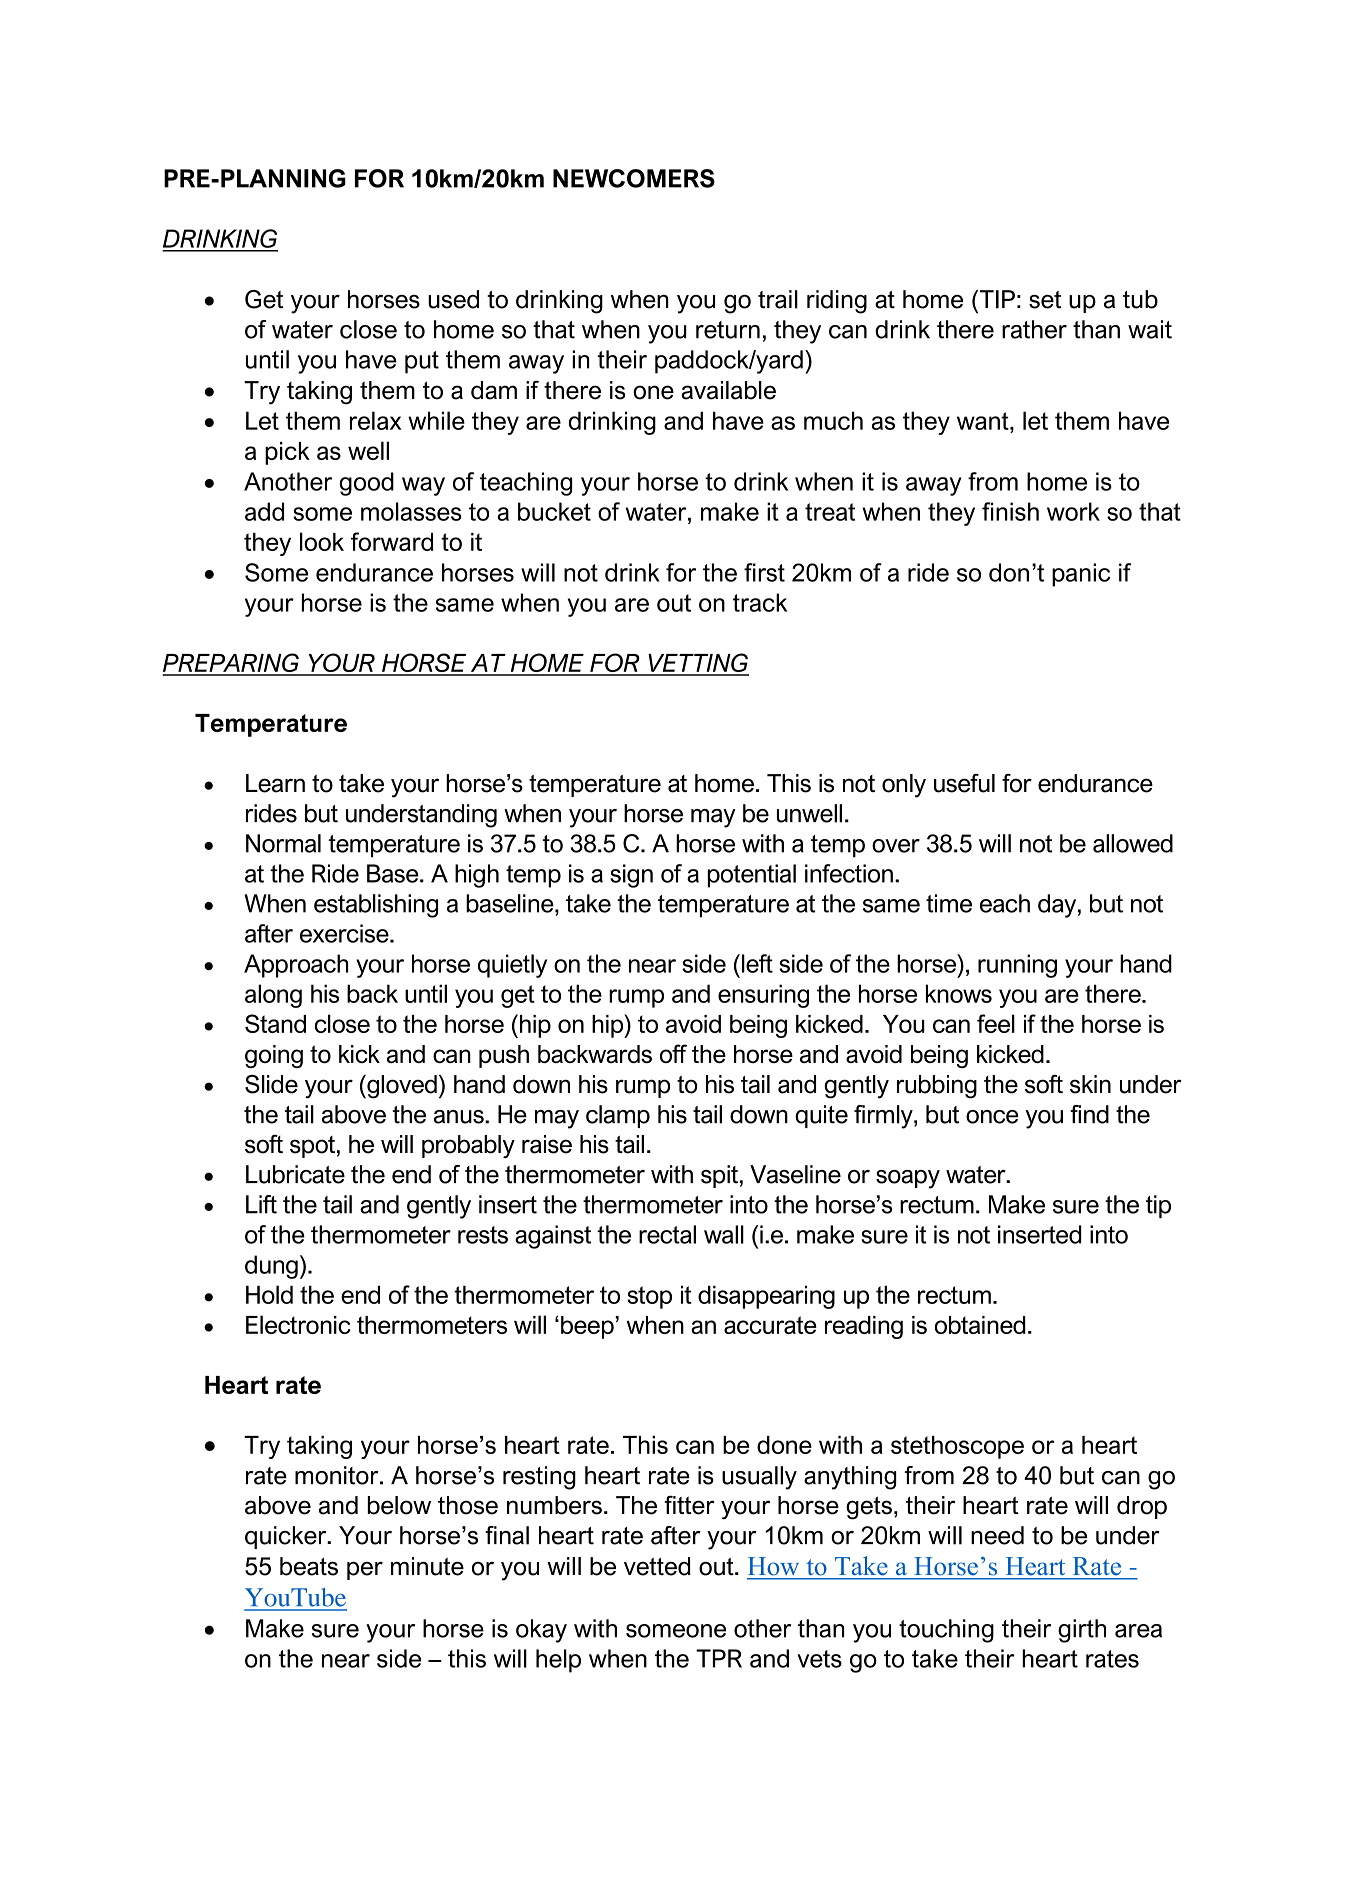 This image has width=1346, height=1904. I want to click on TPR, so click(719, 1658).
